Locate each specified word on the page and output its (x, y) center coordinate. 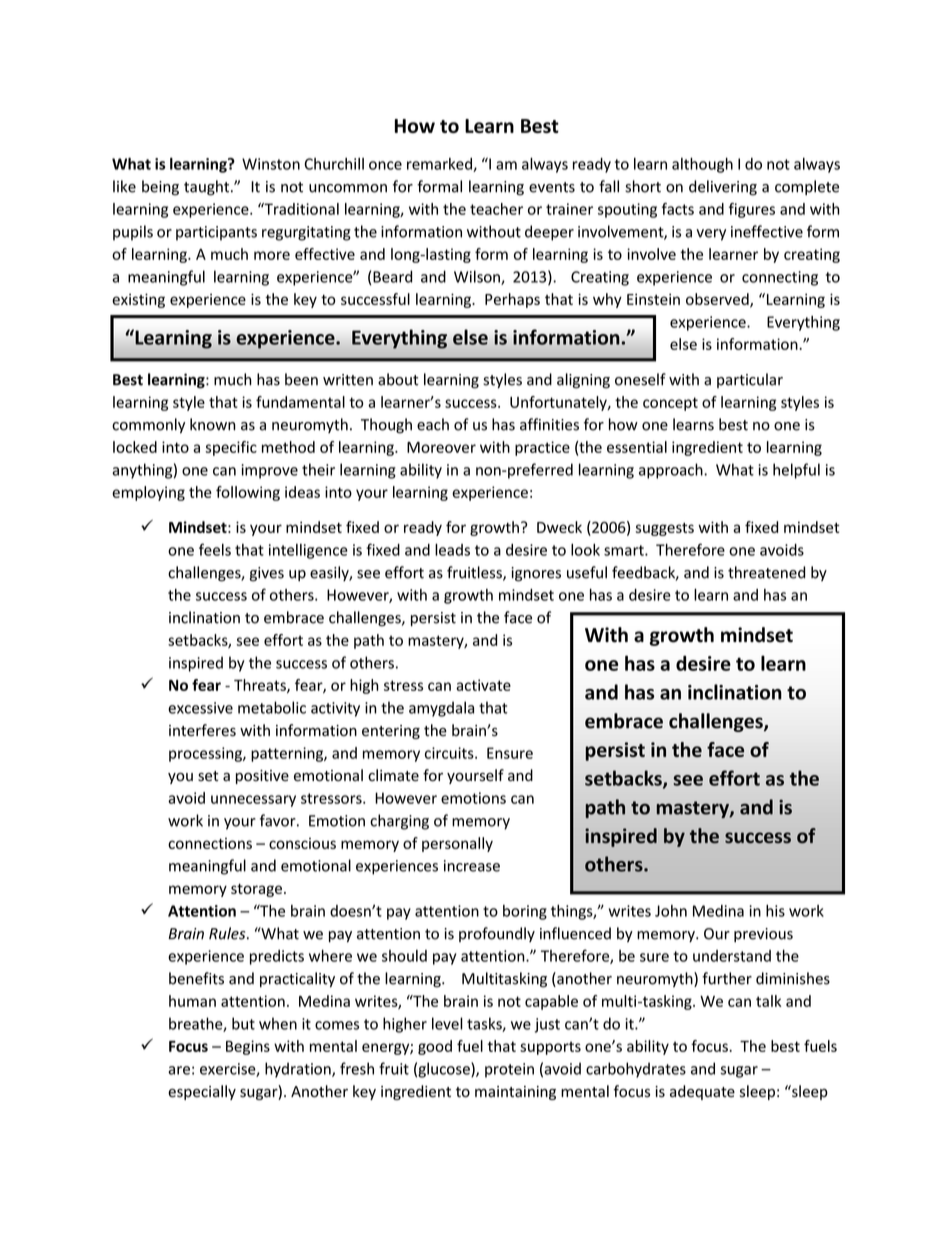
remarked (440, 165)
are (179, 1070)
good (435, 1047)
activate (483, 685)
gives (267, 574)
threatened (766, 572)
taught (208, 188)
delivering (723, 188)
